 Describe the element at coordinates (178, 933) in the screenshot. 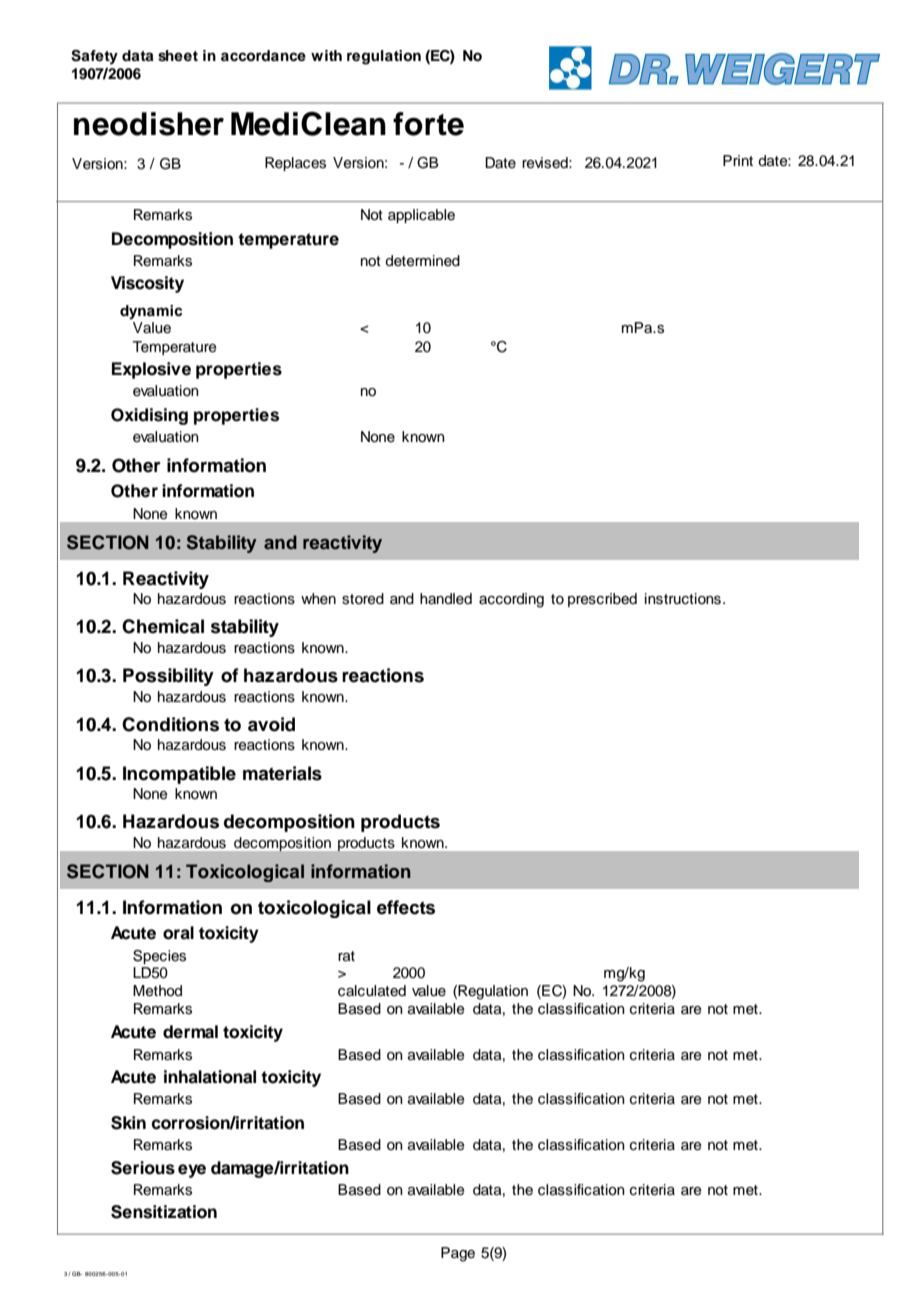

I see `oral` at that location.
